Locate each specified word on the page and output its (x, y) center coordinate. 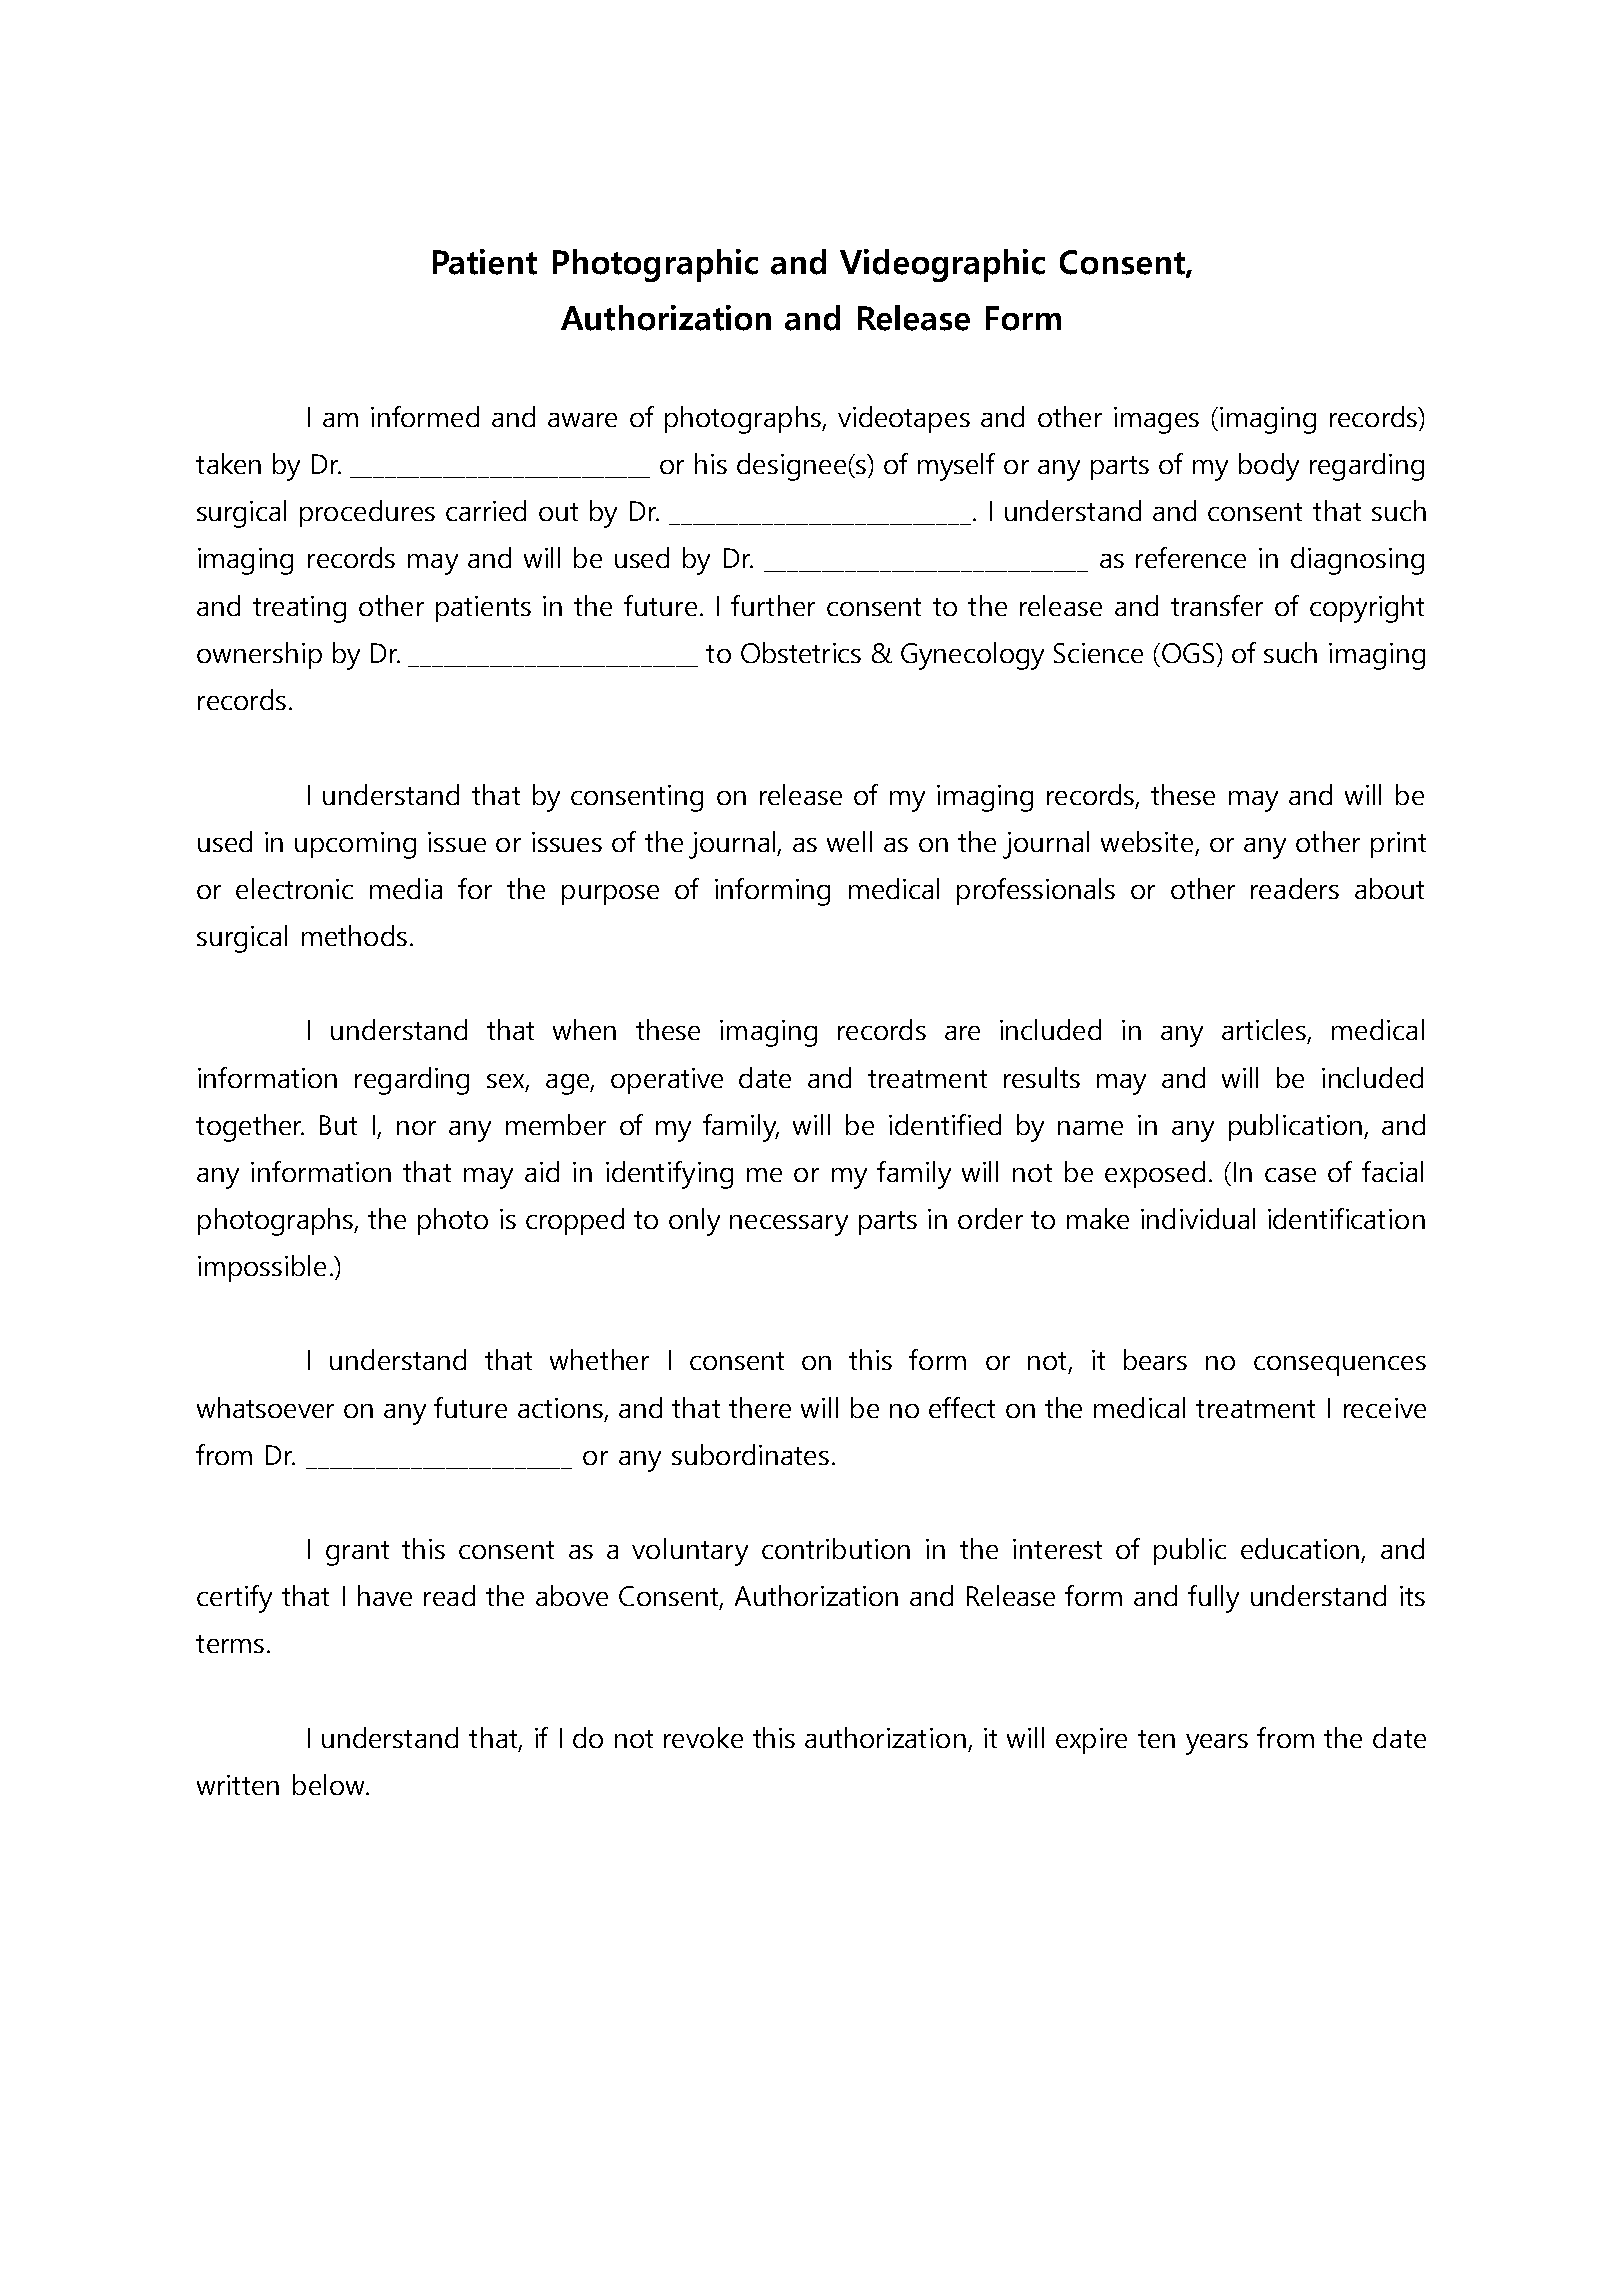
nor (416, 1128)
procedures (367, 513)
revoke (703, 1737)
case (1290, 1175)
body (1269, 467)
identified (945, 1124)
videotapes (904, 419)
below (330, 1784)
